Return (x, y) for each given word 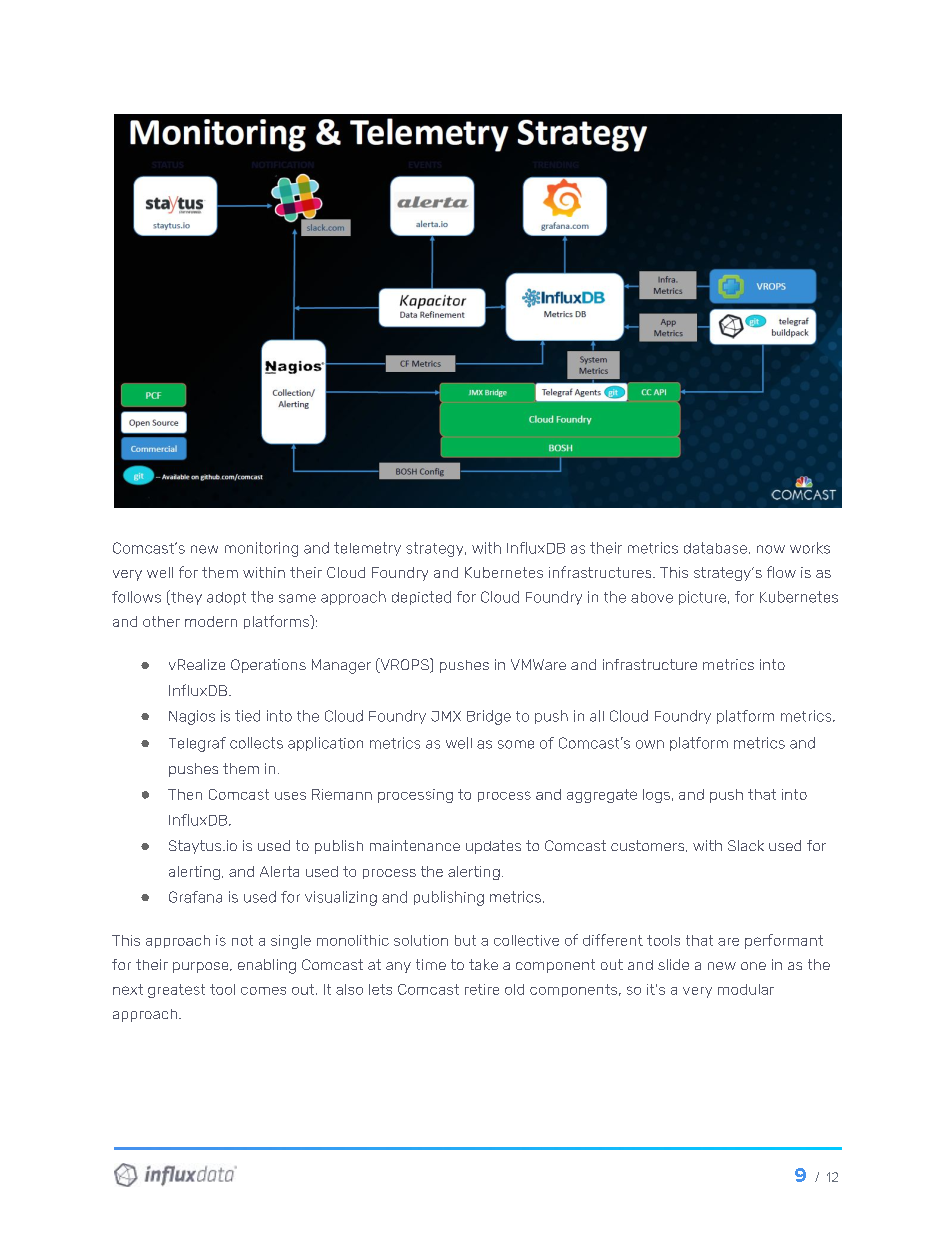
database (715, 548)
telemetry (367, 549)
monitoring (261, 549)
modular (746, 989)
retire (482, 989)
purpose (202, 967)
